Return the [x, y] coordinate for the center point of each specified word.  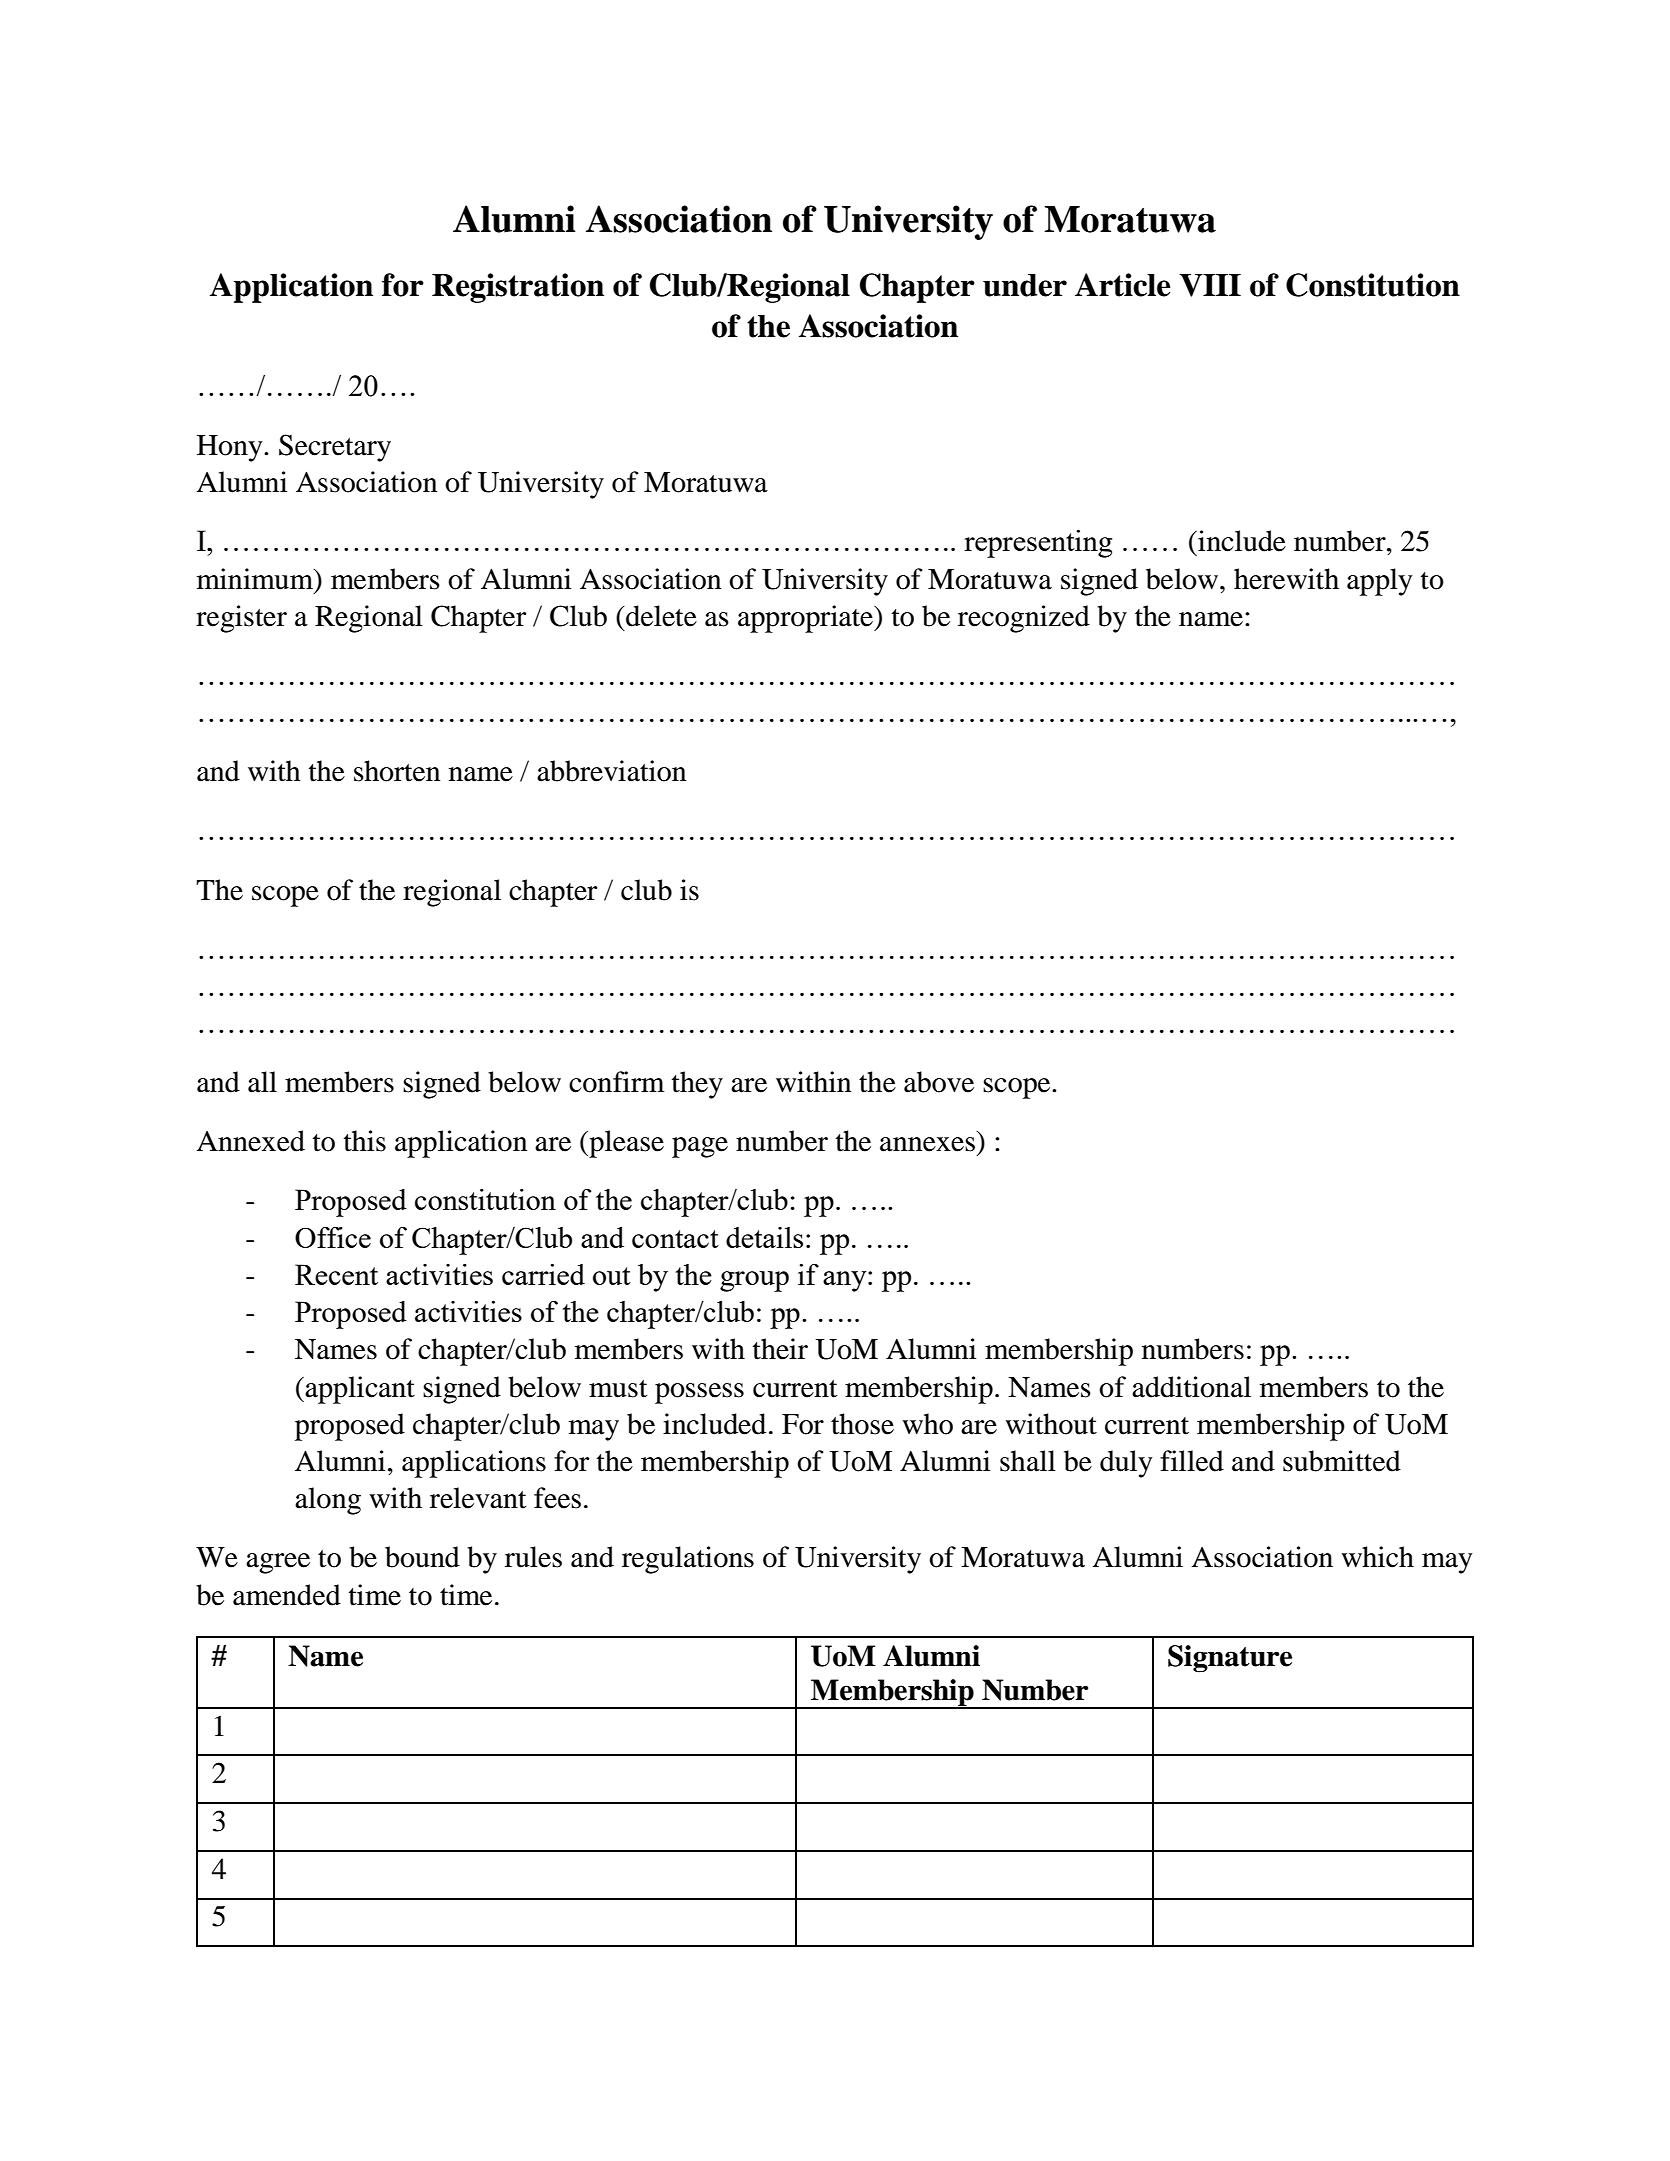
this [365, 1141]
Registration [518, 288]
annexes [927, 1144]
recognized [1024, 619]
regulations [688, 1560]
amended [287, 1595]
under [1025, 285]
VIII [1210, 285]
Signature [1230, 1659]
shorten [397, 771]
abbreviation [611, 771]
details [764, 1237]
